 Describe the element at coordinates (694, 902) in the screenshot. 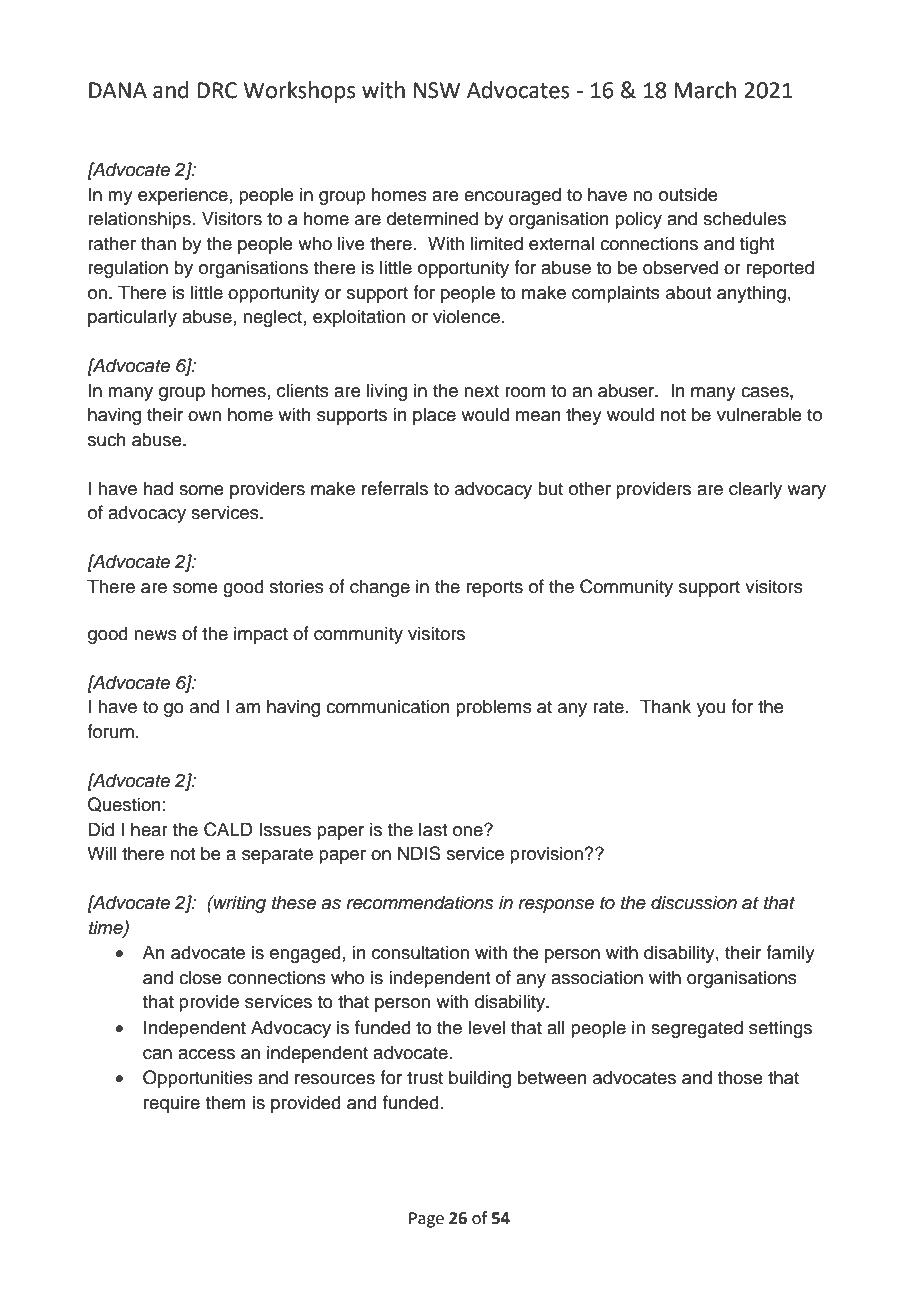

I see `discussion` at that location.
